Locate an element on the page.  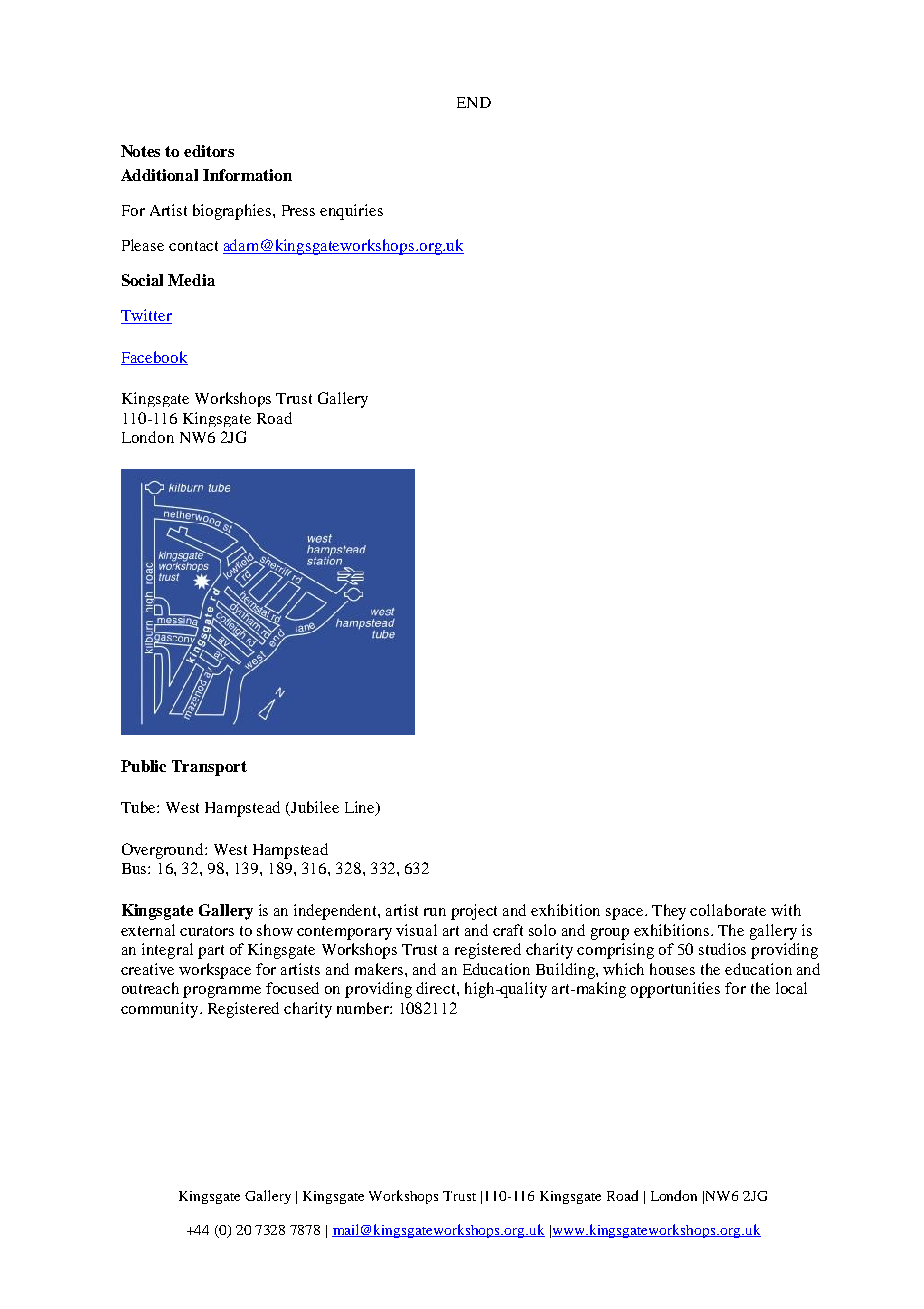
Press is located at coordinates (298, 210).
